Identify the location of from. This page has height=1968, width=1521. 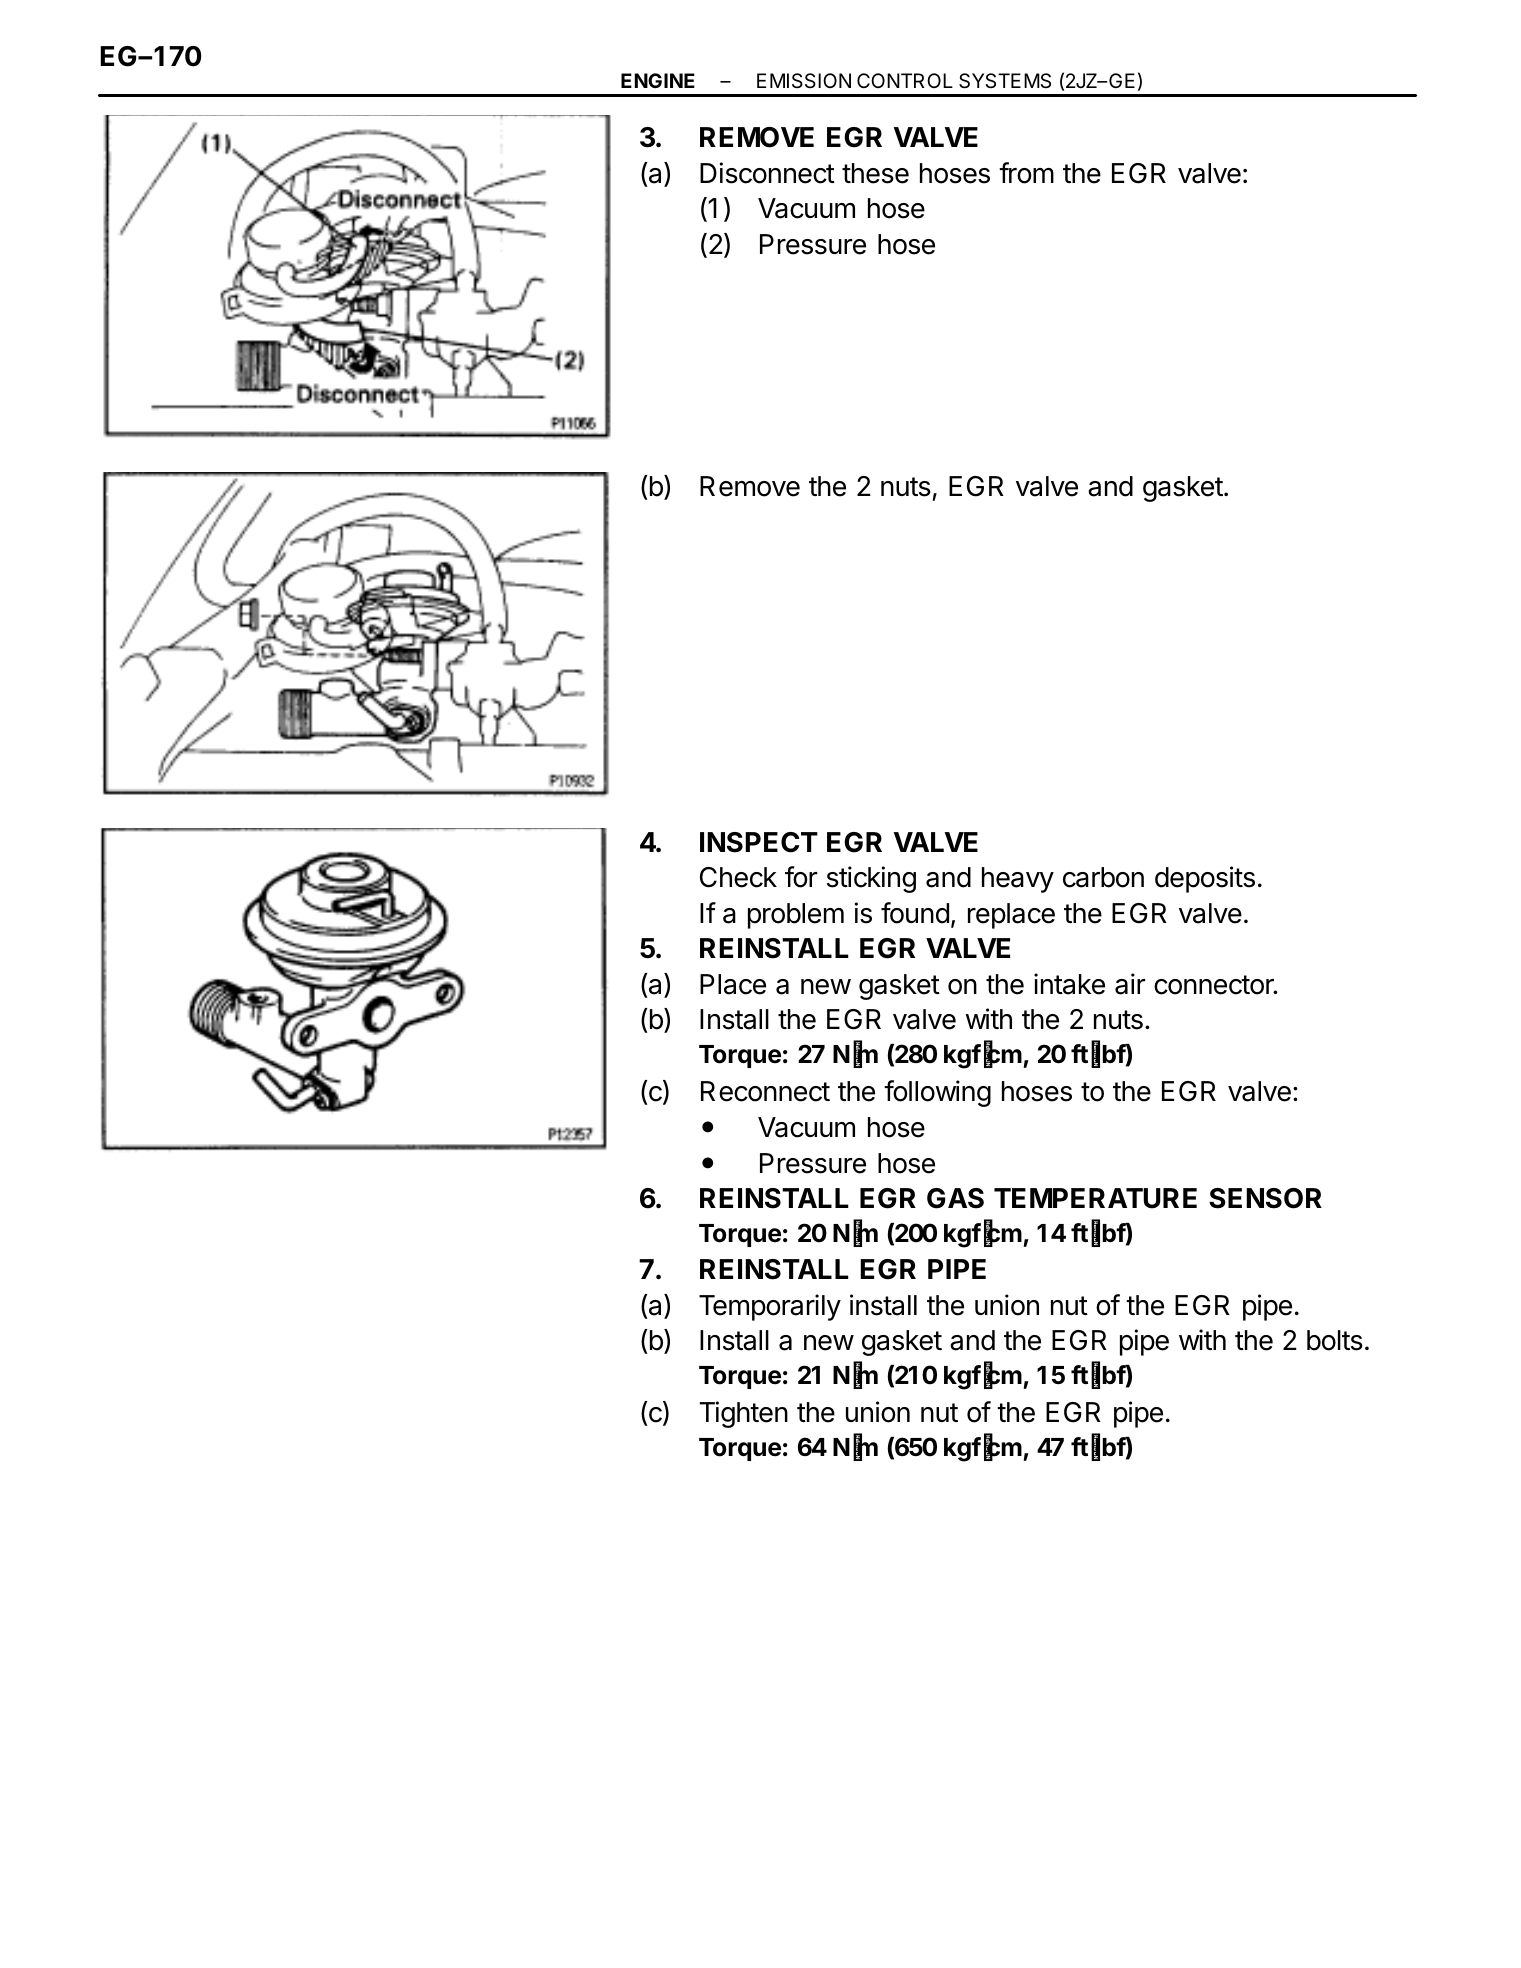
(1026, 173).
